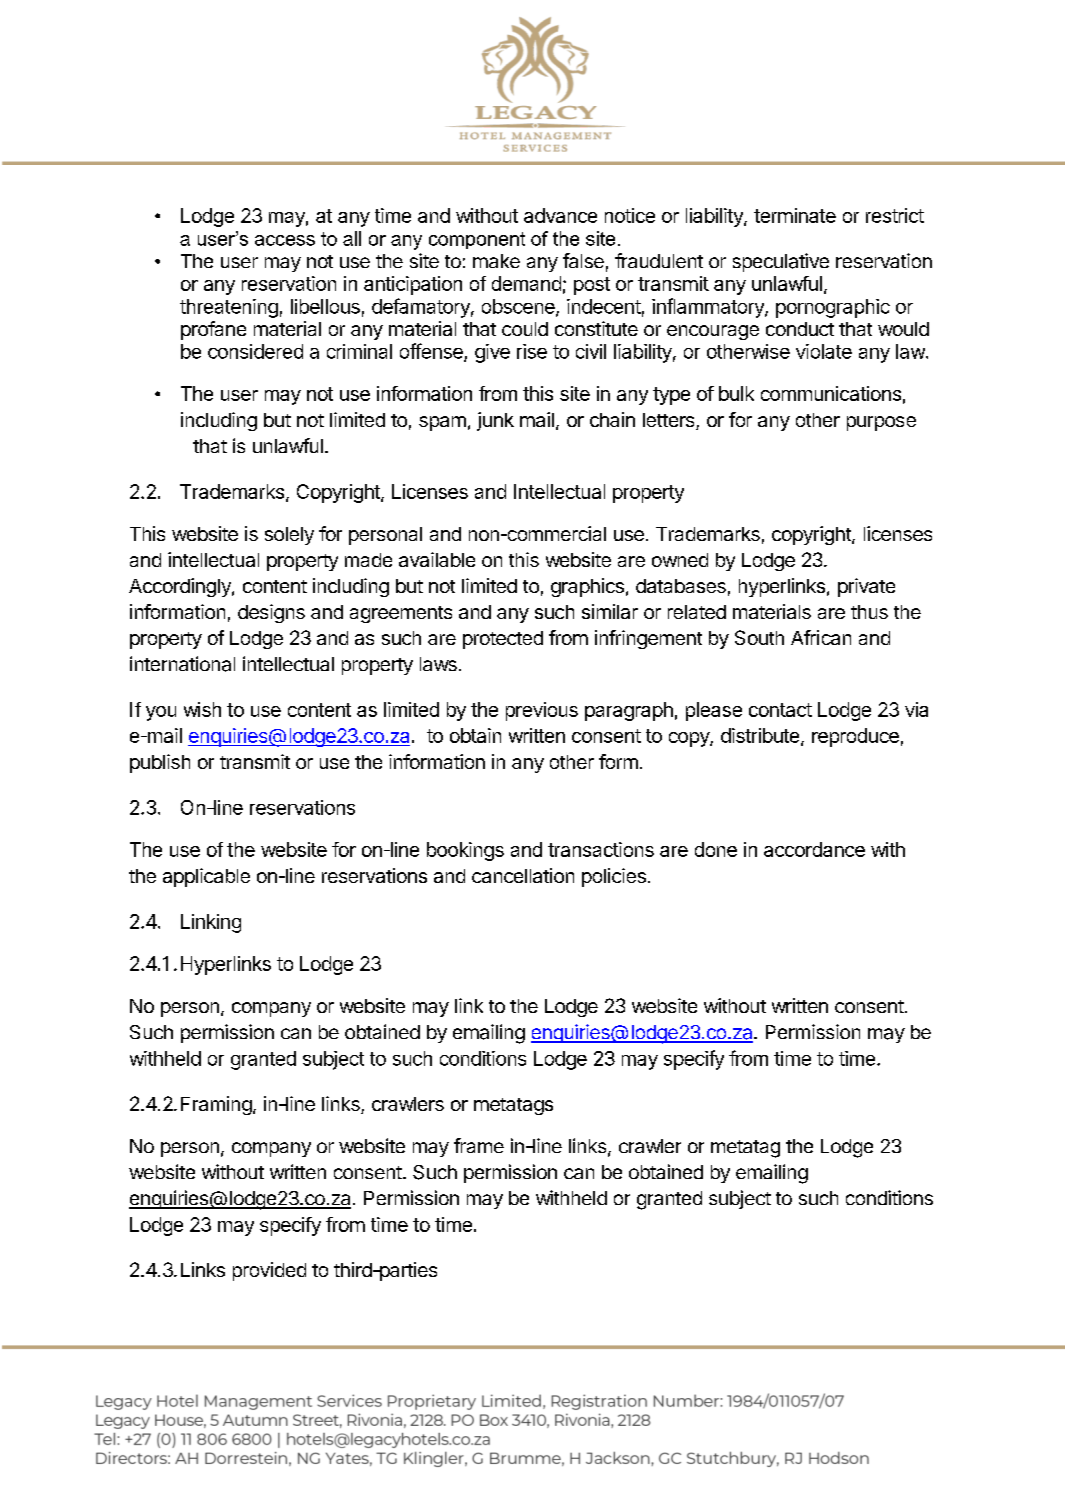 The image size is (1065, 1506). Describe the element at coordinates (285, 240) in the screenshot. I see `access` at that location.
